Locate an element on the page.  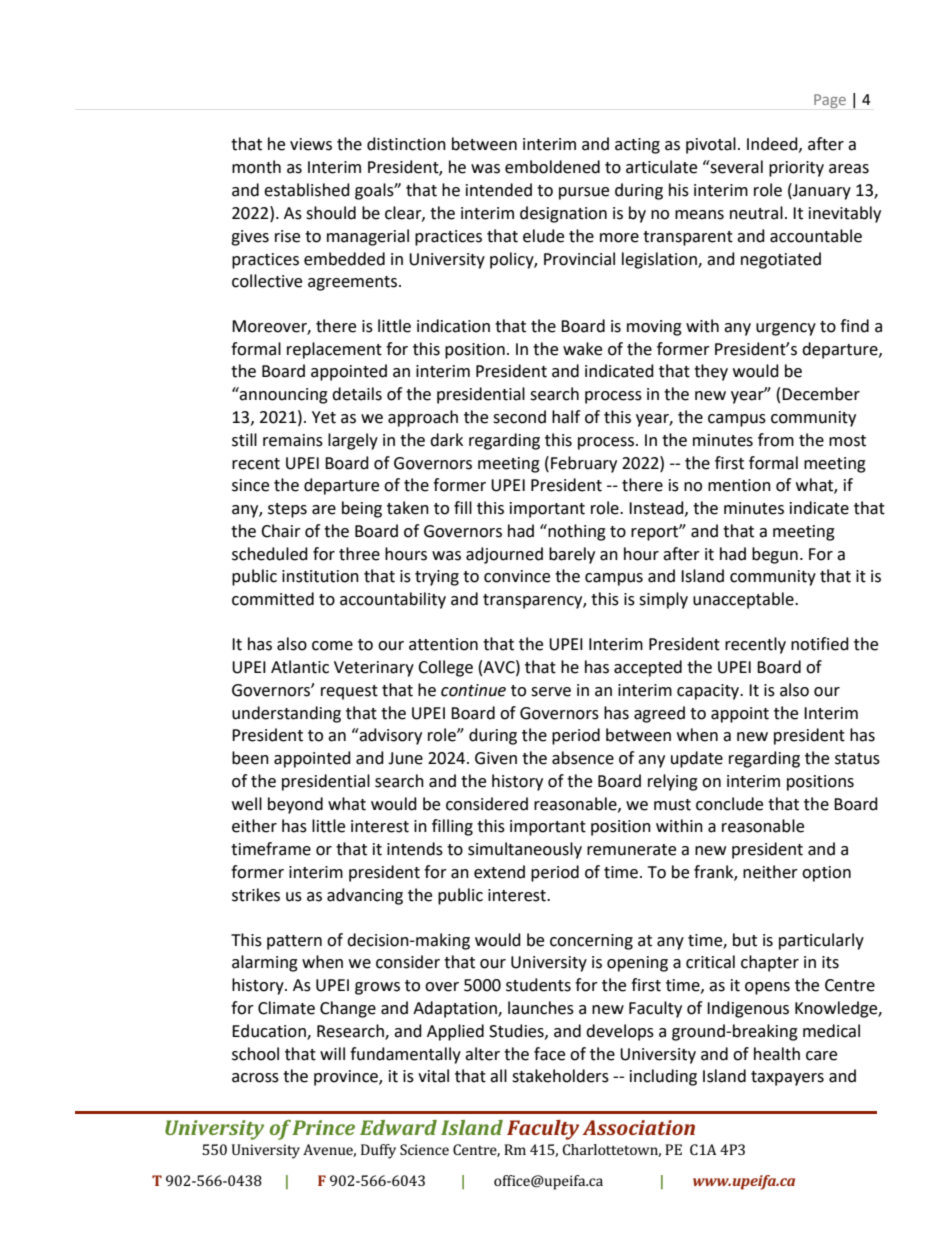
emboldened is located at coordinates (552, 167).
